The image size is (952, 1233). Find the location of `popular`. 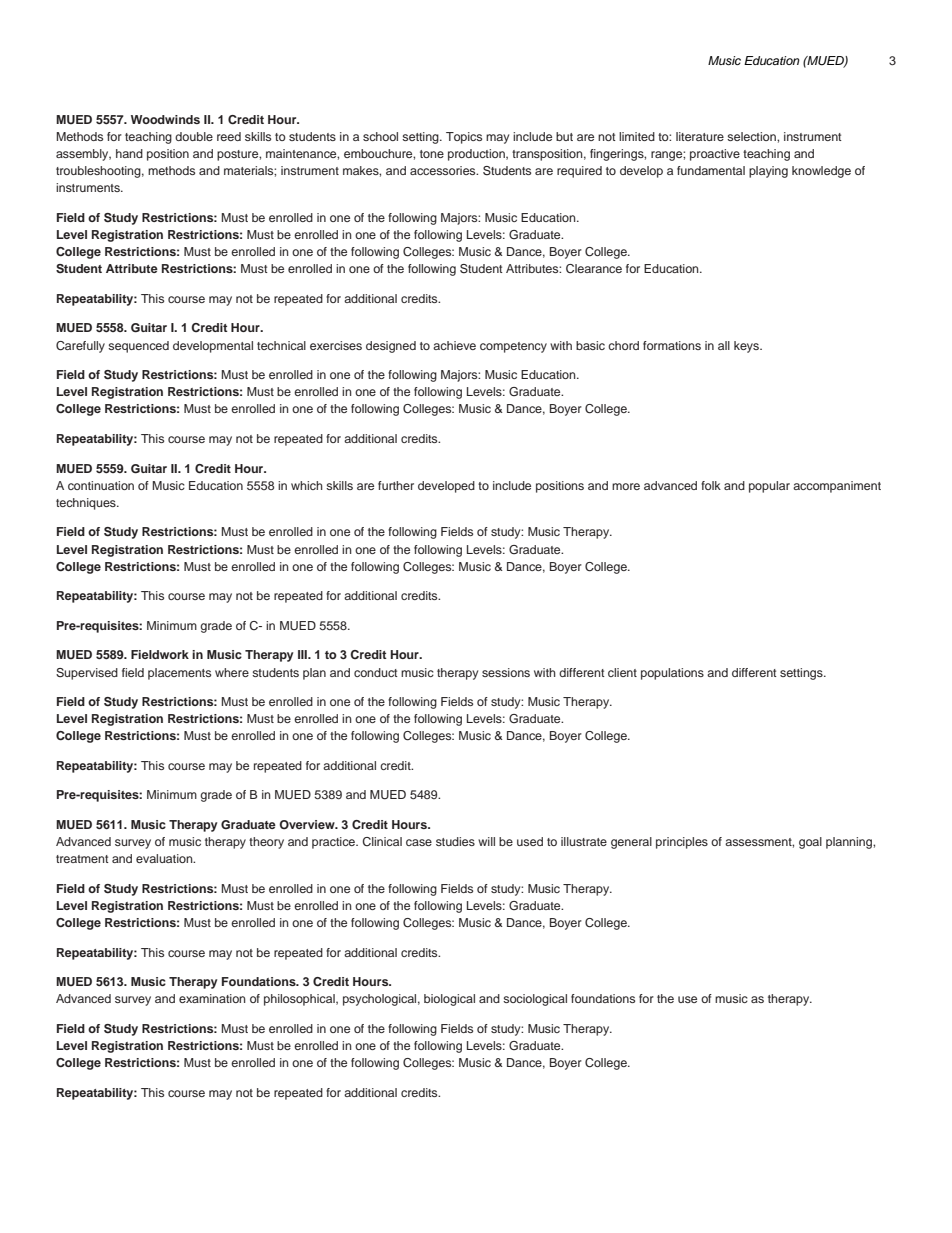

popular is located at coordinates (769, 487).
